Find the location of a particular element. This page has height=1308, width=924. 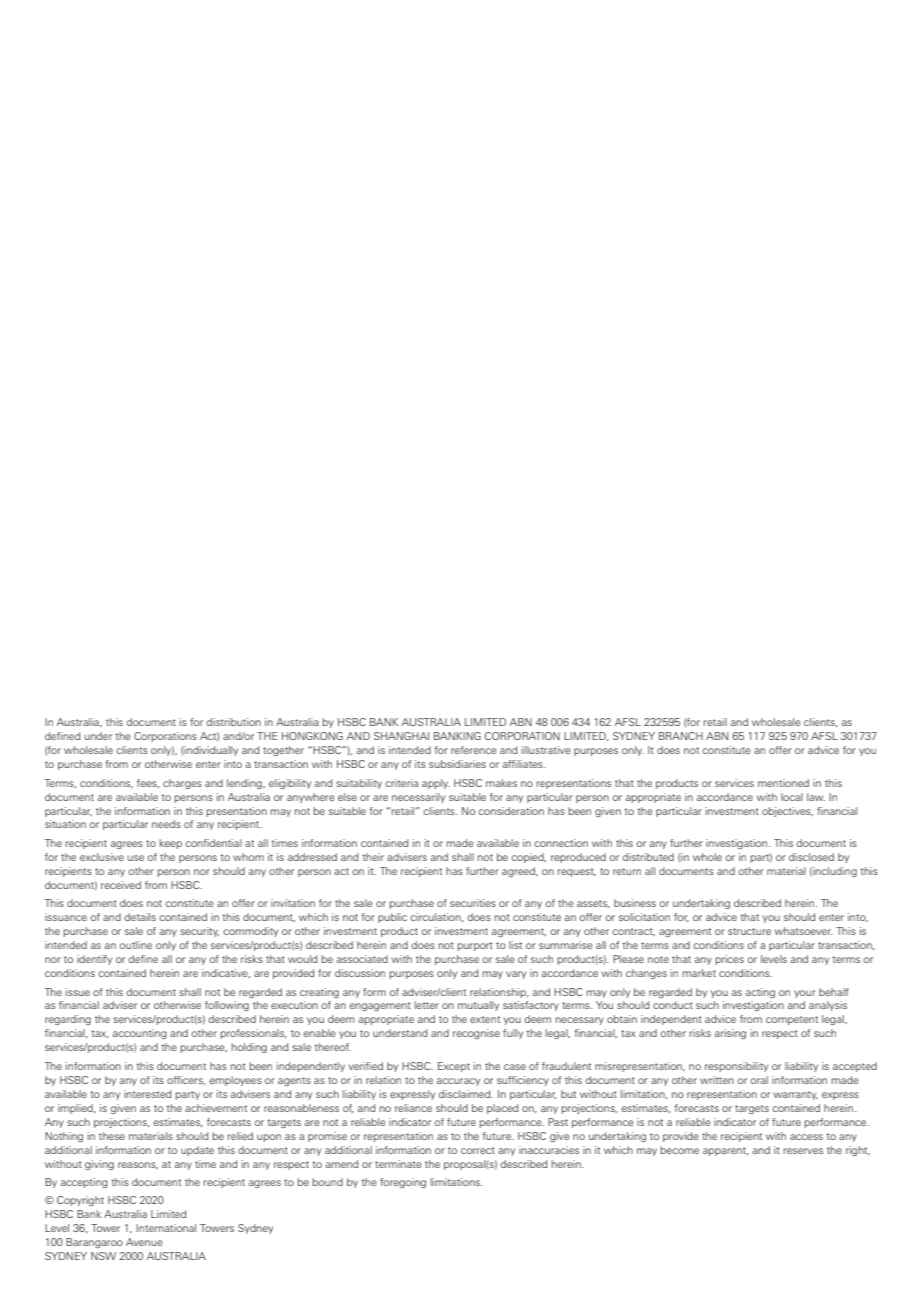

securities is located at coordinates (473, 903).
